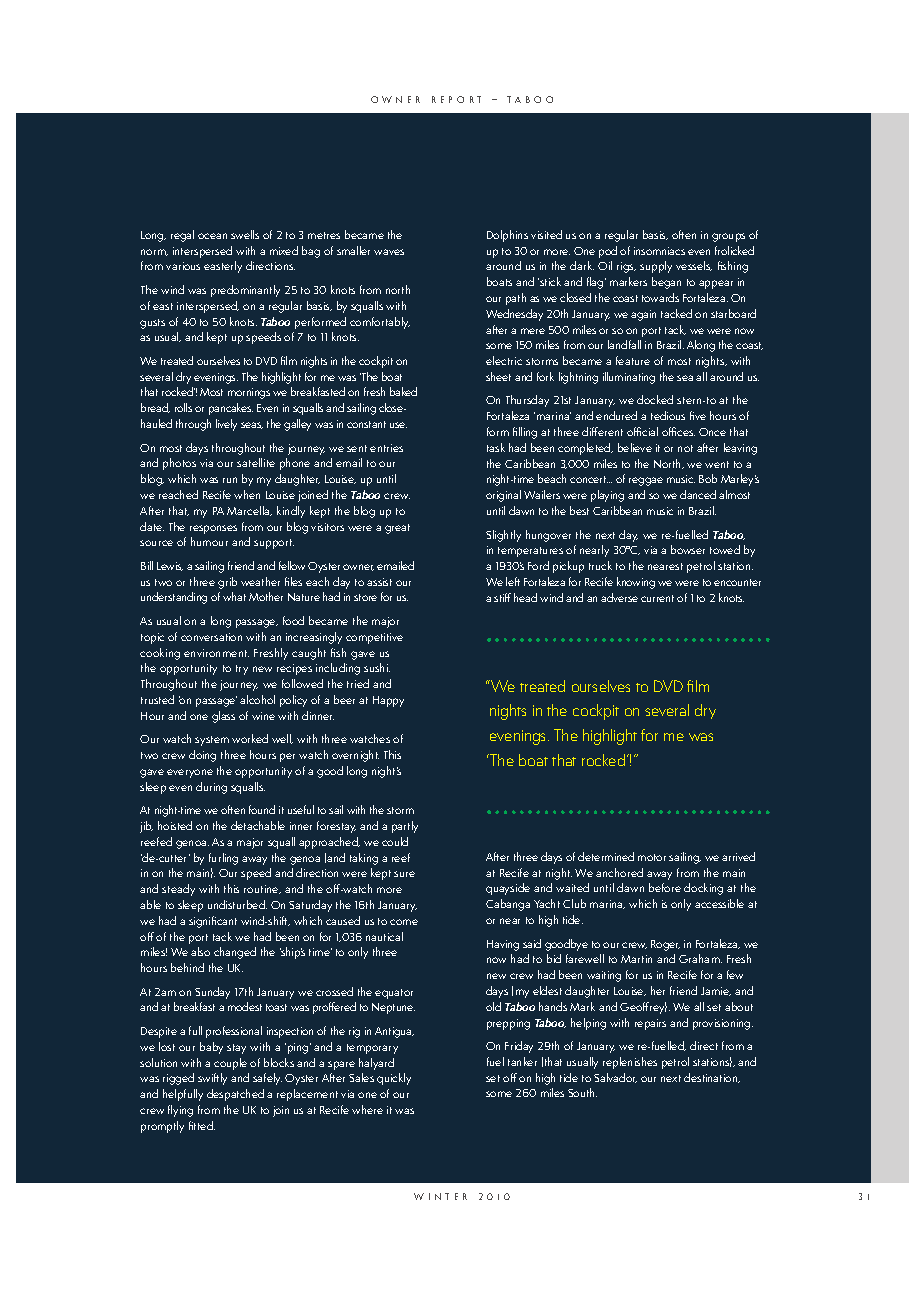 The image size is (924, 1308). I want to click on this, so click(231, 888).
